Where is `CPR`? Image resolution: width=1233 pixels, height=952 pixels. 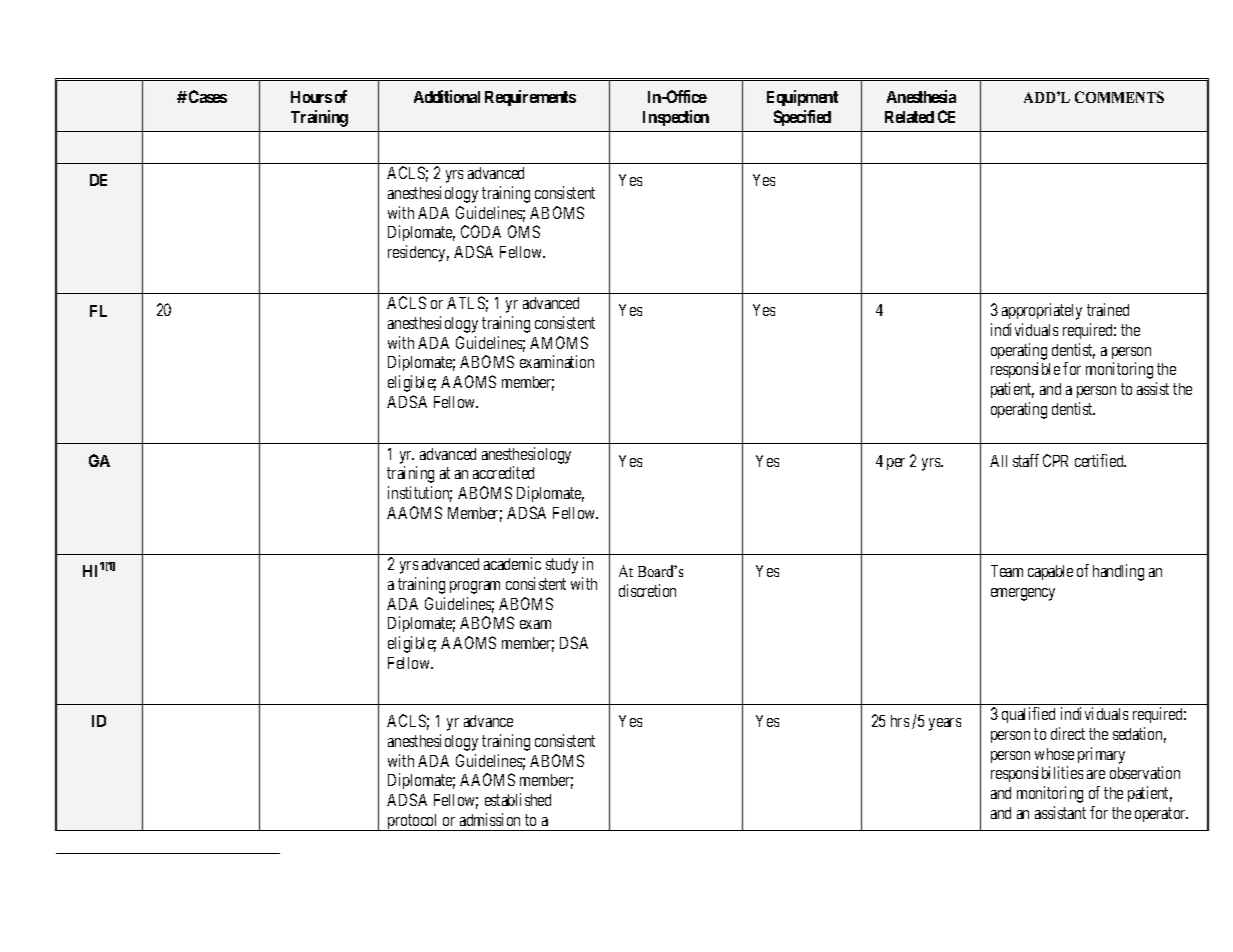
CPR is located at coordinates (1055, 460).
